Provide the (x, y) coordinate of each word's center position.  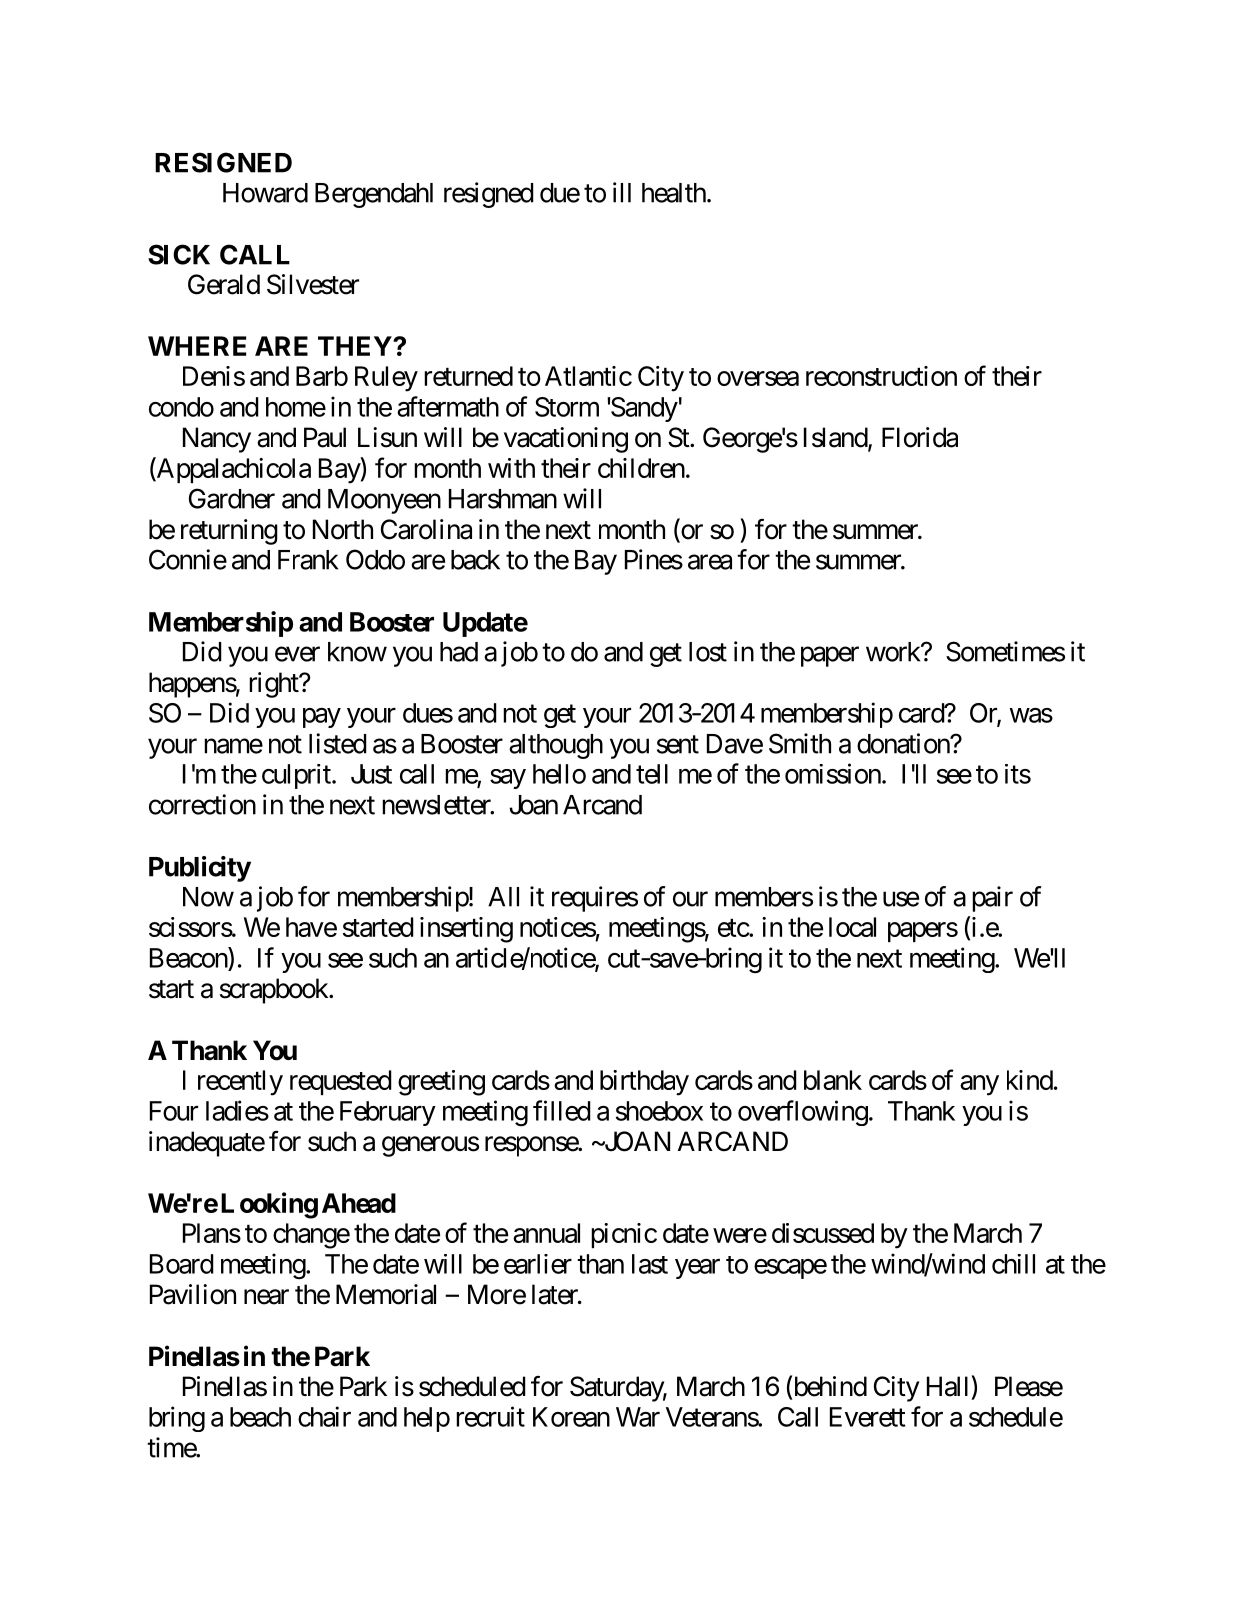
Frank (308, 560)
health (674, 193)
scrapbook (275, 991)
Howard (265, 193)
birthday (644, 1083)
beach (260, 1417)
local (852, 927)
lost (708, 652)
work (894, 652)
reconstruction (881, 376)
